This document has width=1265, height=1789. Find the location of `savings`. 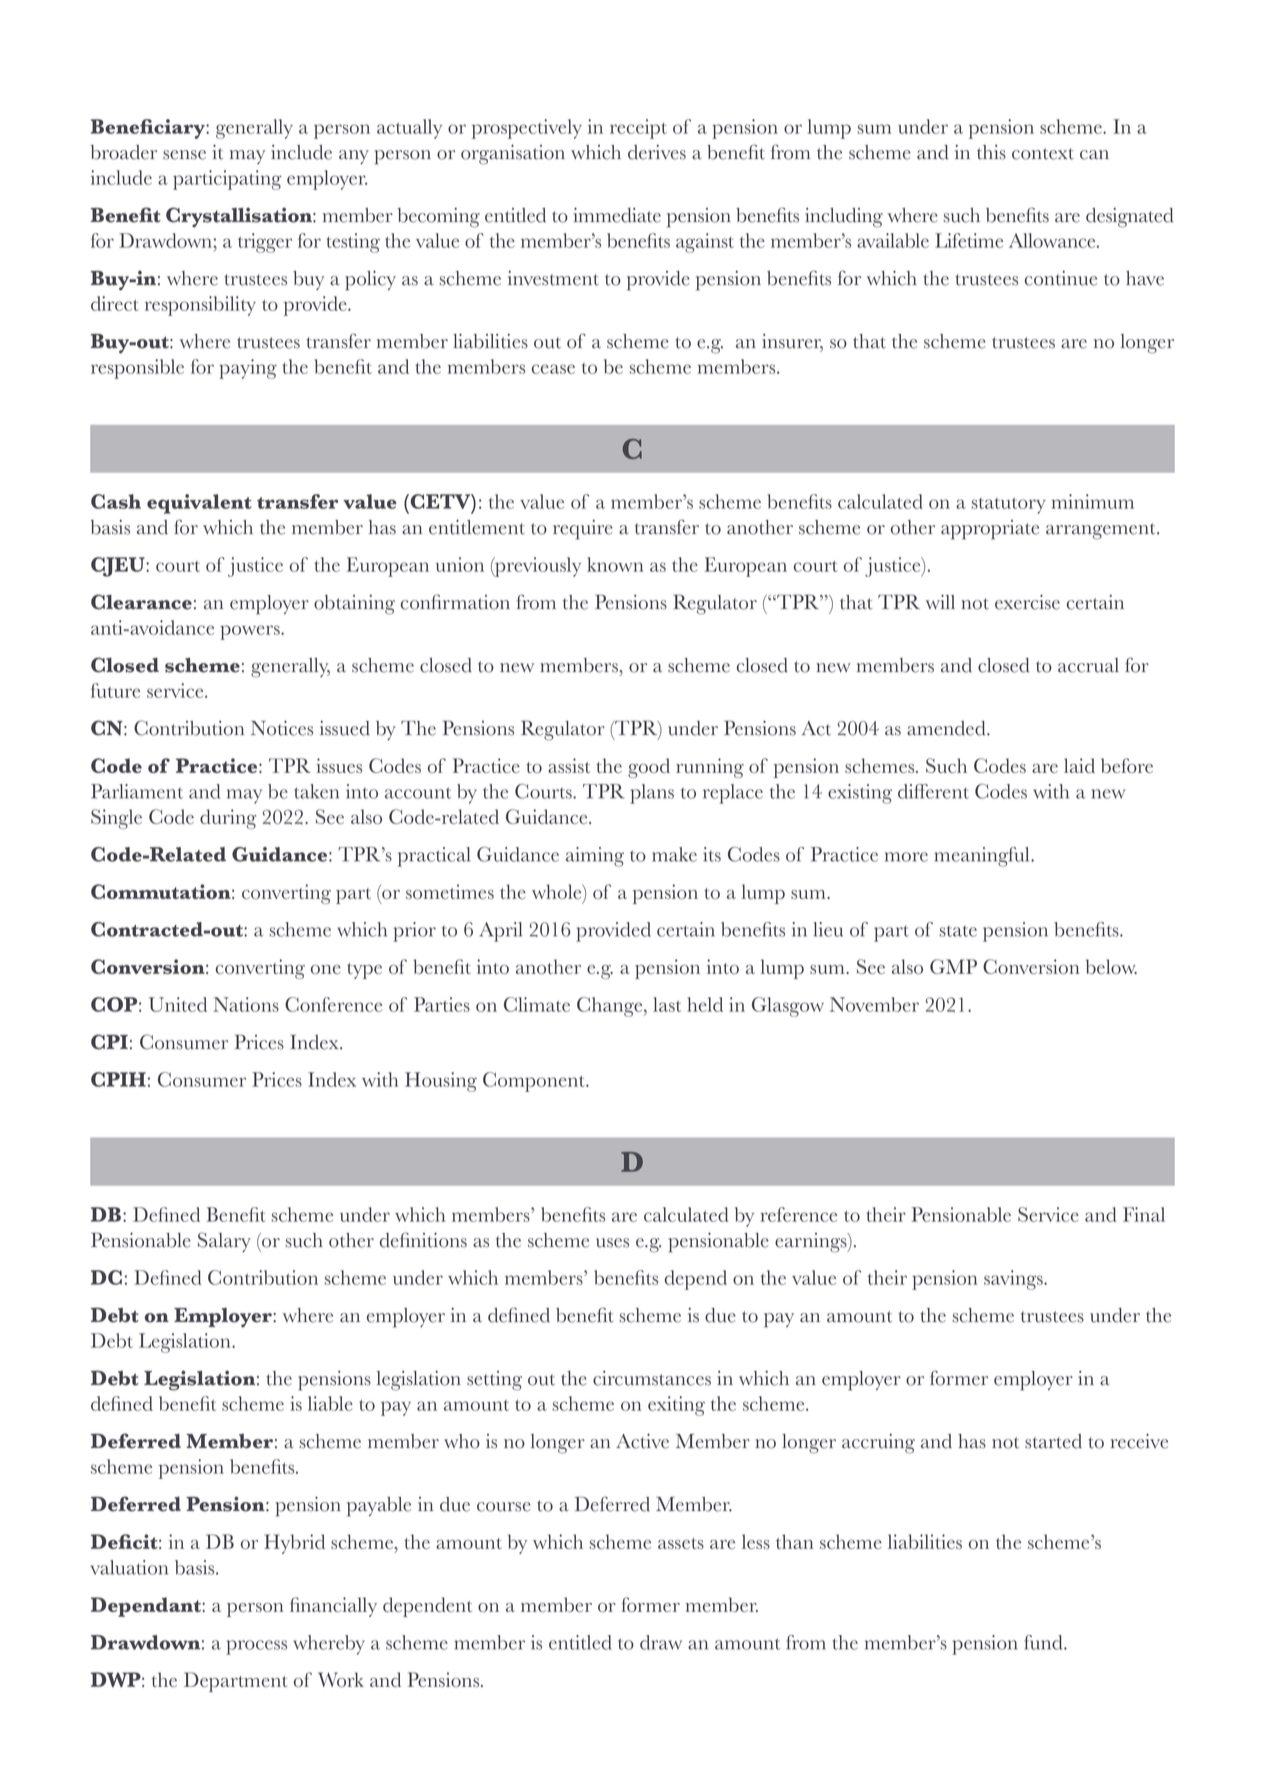

savings is located at coordinates (1014, 1280).
